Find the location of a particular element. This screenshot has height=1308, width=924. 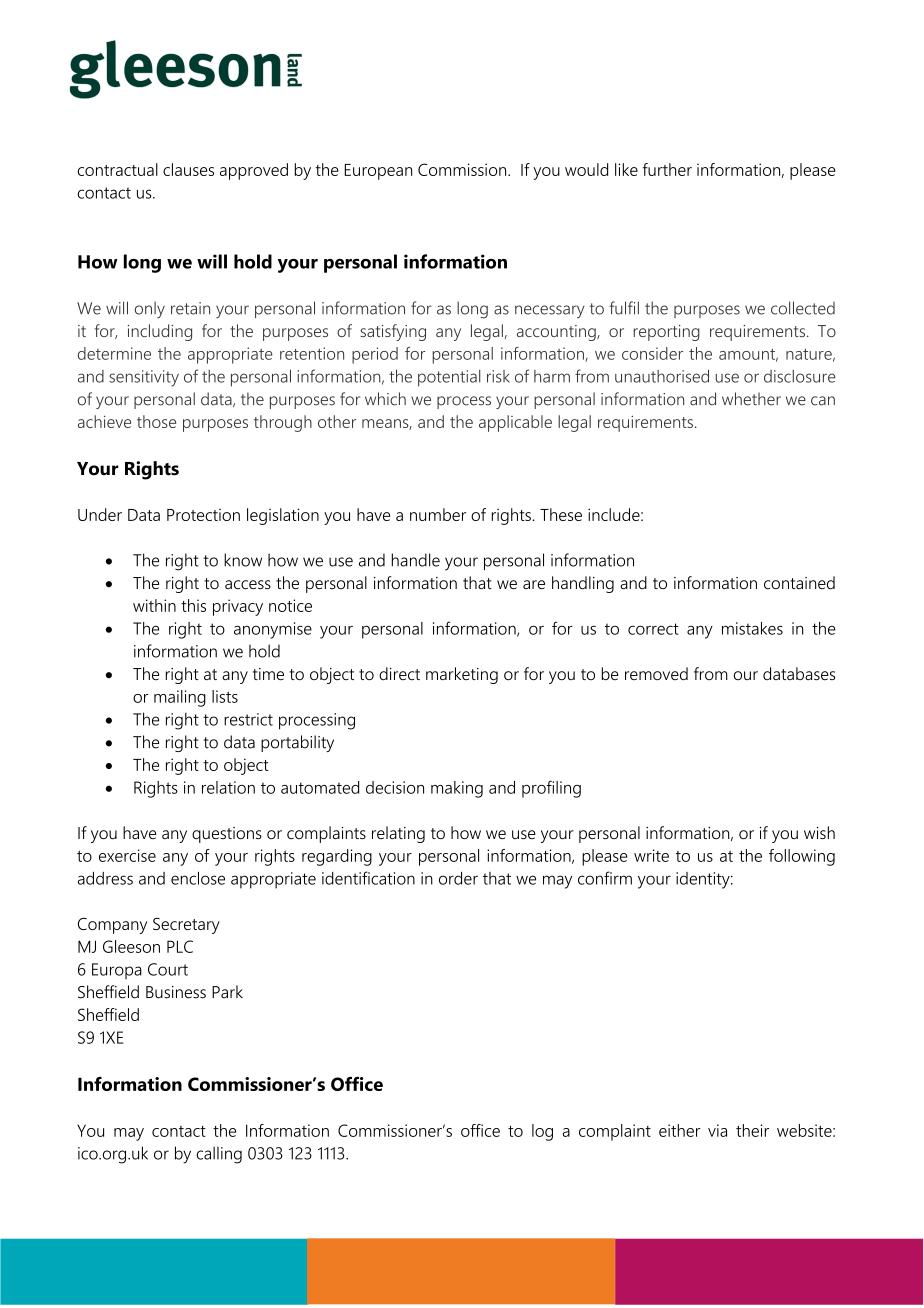

mailing is located at coordinates (180, 698).
